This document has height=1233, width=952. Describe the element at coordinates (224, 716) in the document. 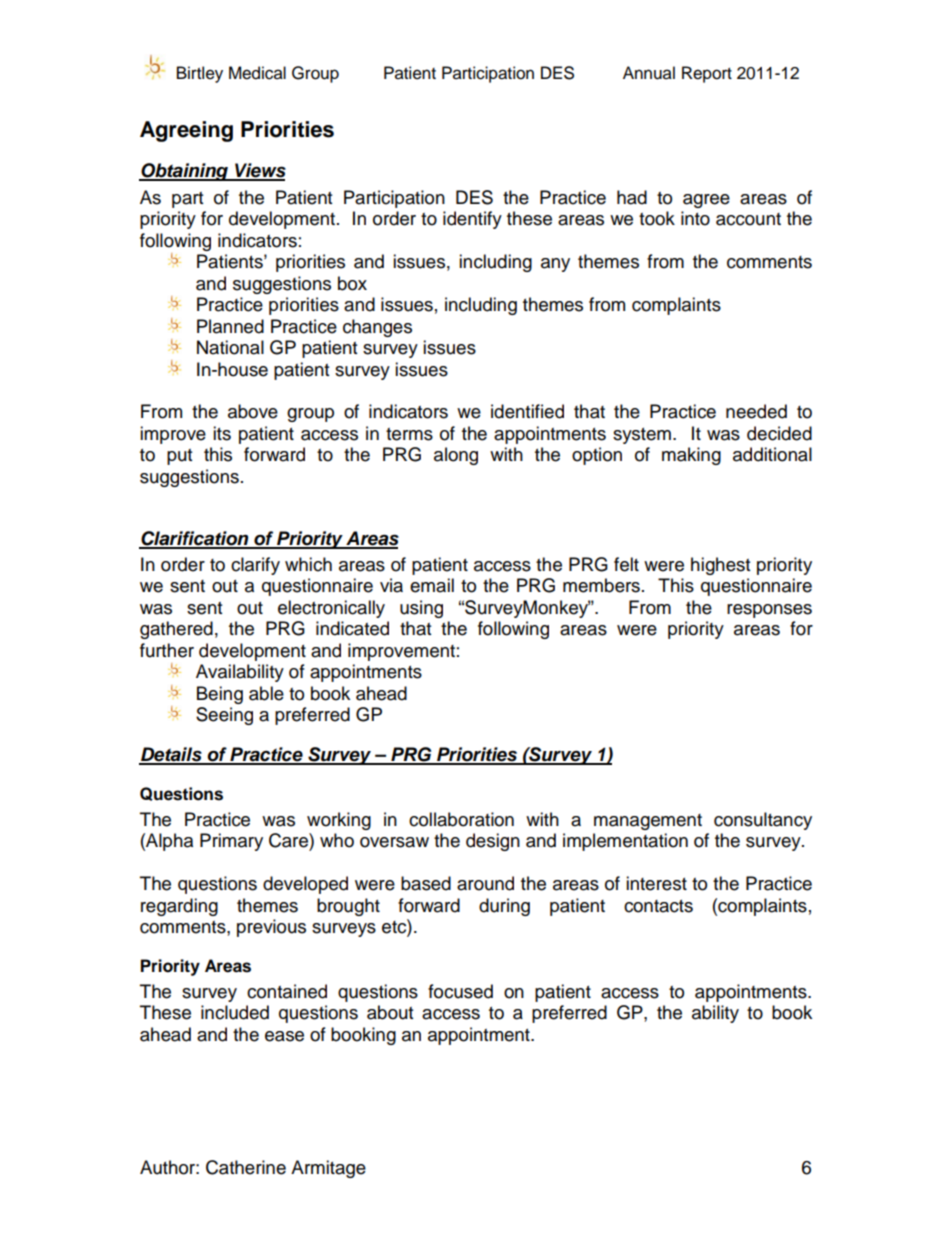

I see `Seeing` at that location.
